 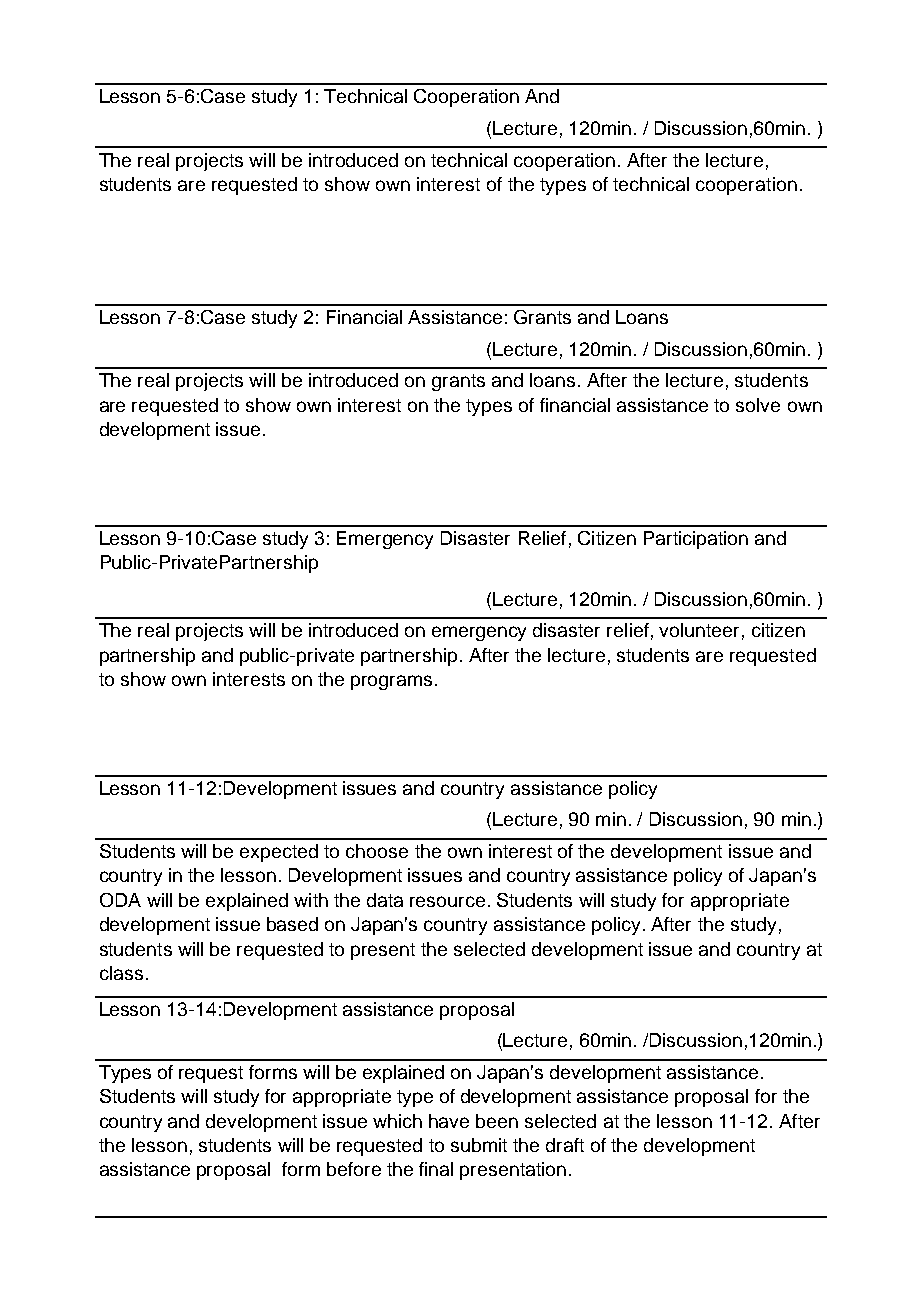 I want to click on final, so click(x=436, y=1169).
